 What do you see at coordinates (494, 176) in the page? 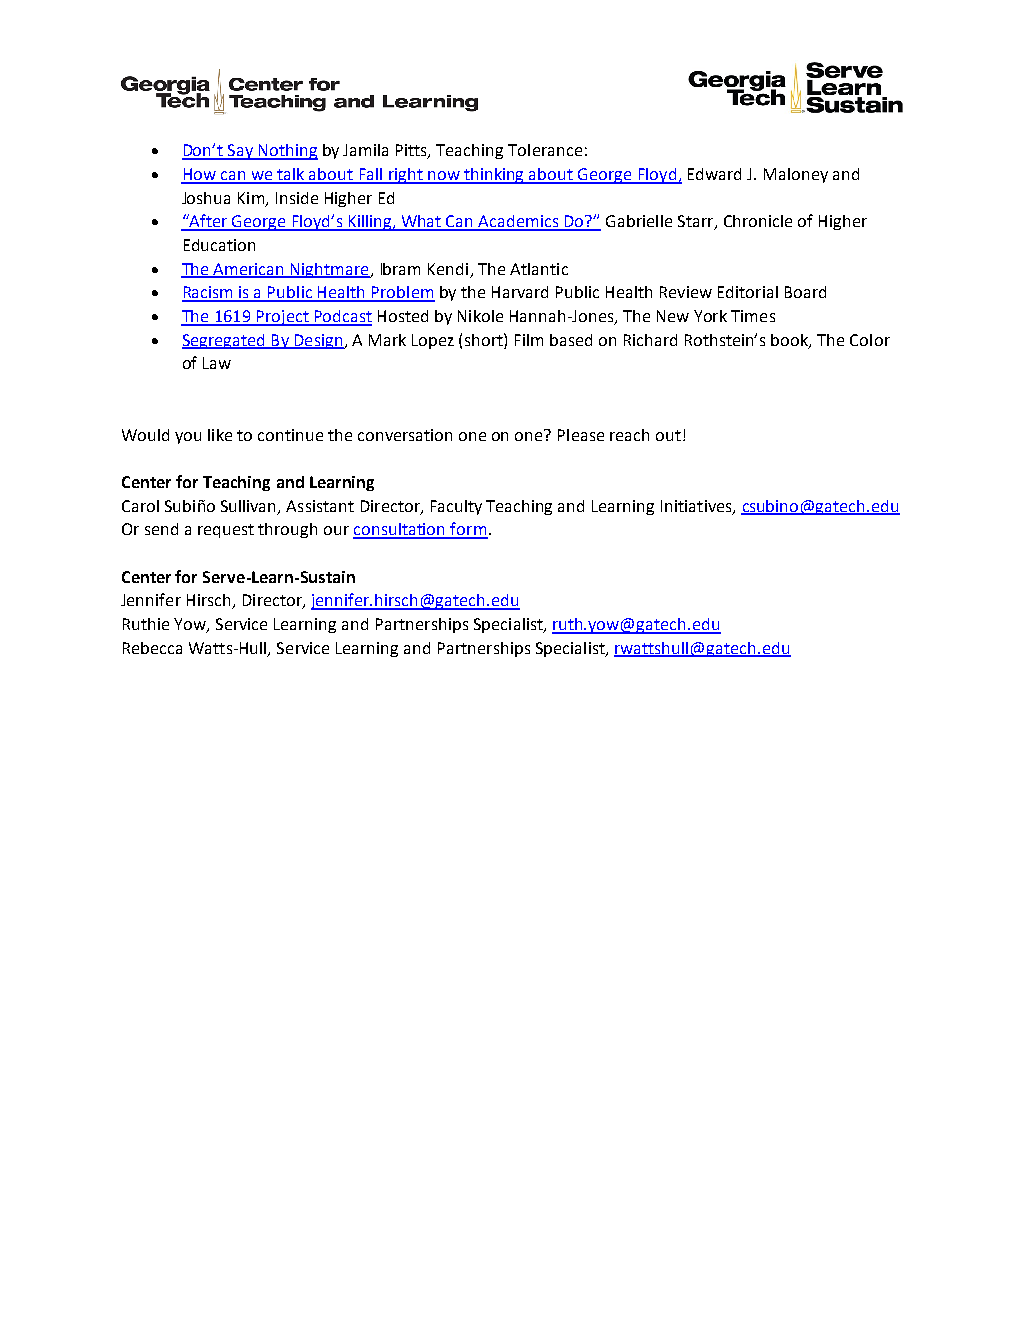
I see `thinking` at bounding box center [494, 176].
